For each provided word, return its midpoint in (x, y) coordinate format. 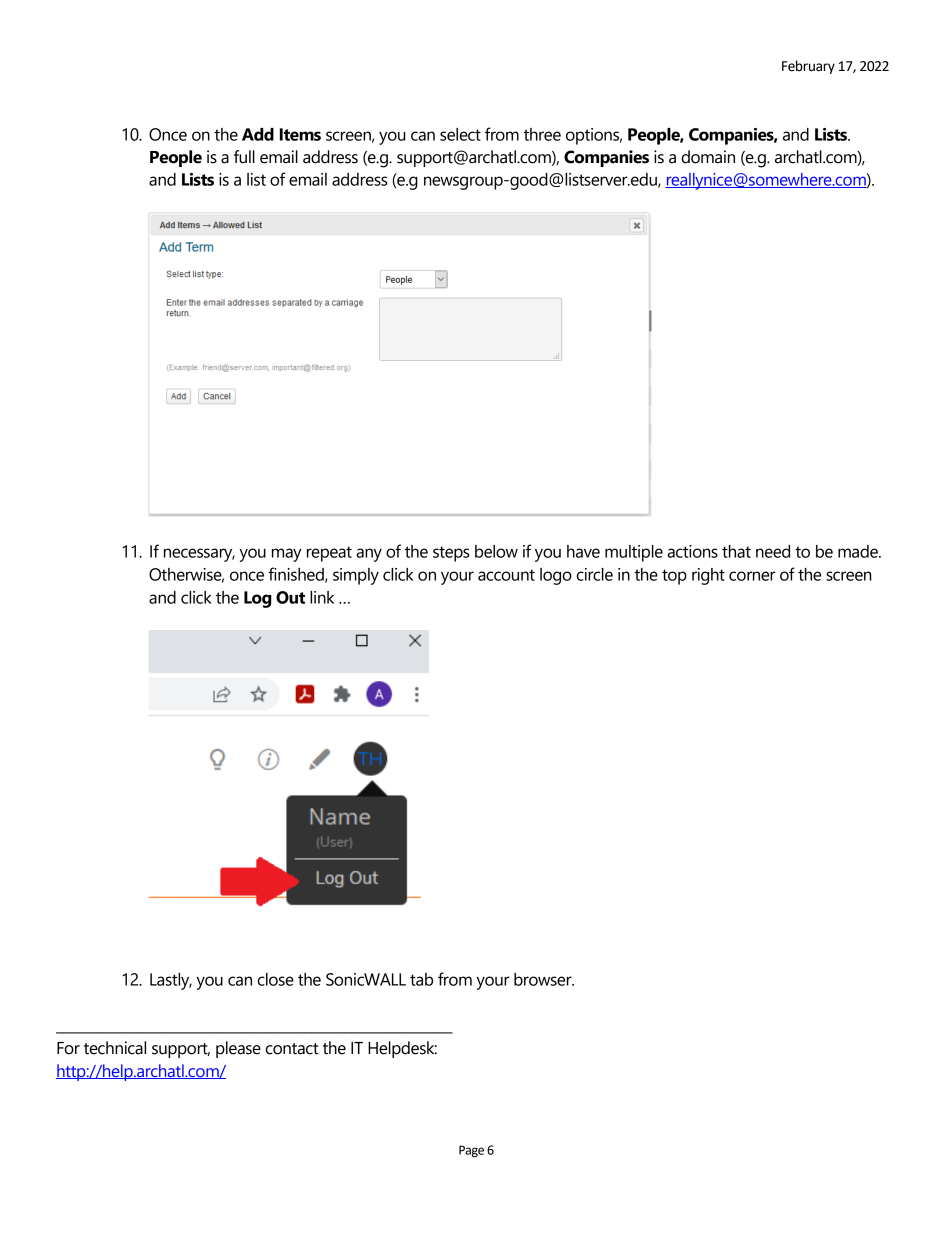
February (808, 67)
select (460, 134)
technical (115, 1048)
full (244, 157)
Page (471, 1151)
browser (544, 979)
